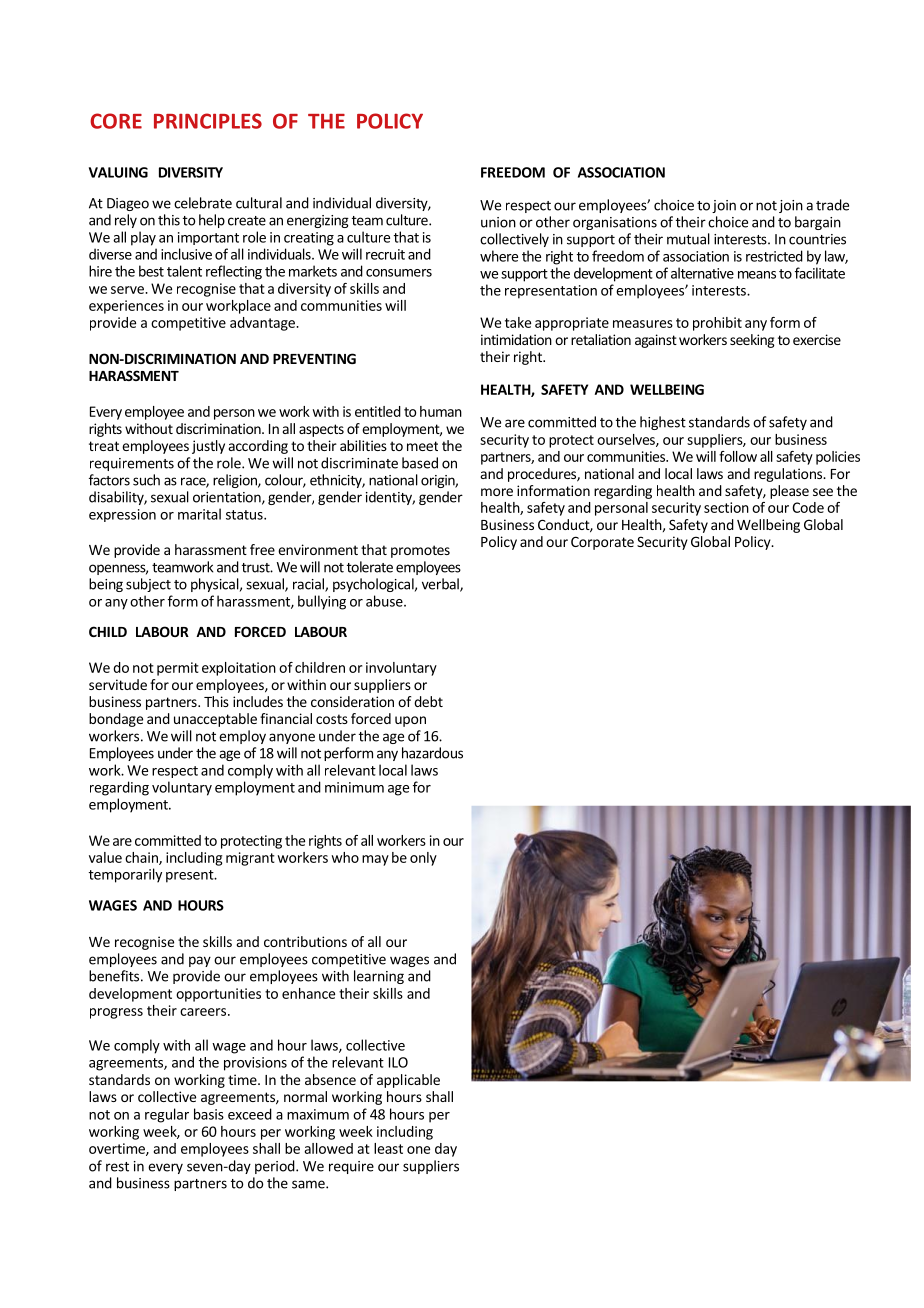  What do you see at coordinates (420, 551) in the document?
I see `promotes` at bounding box center [420, 551].
